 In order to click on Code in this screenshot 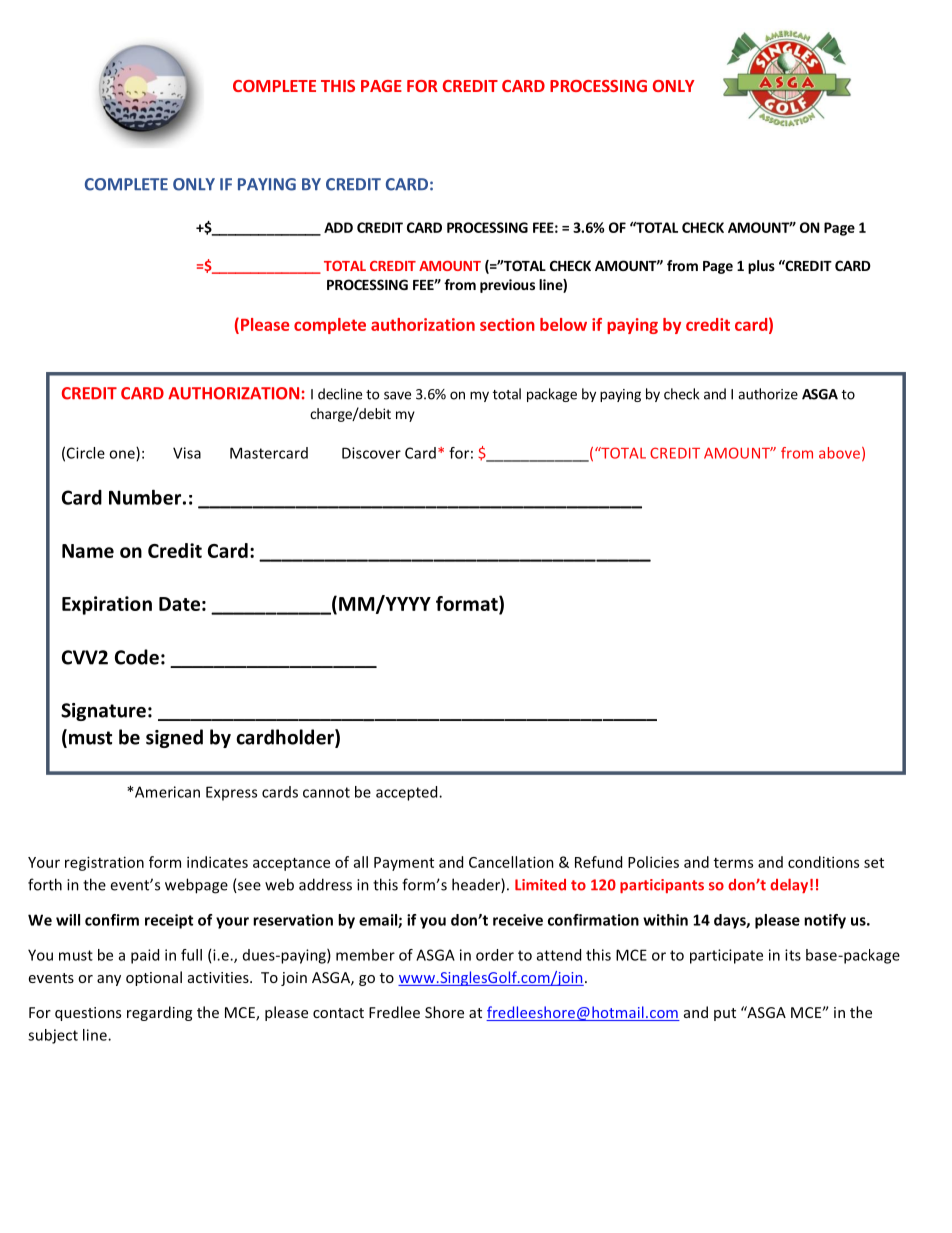, I will do `click(137, 657)`.
